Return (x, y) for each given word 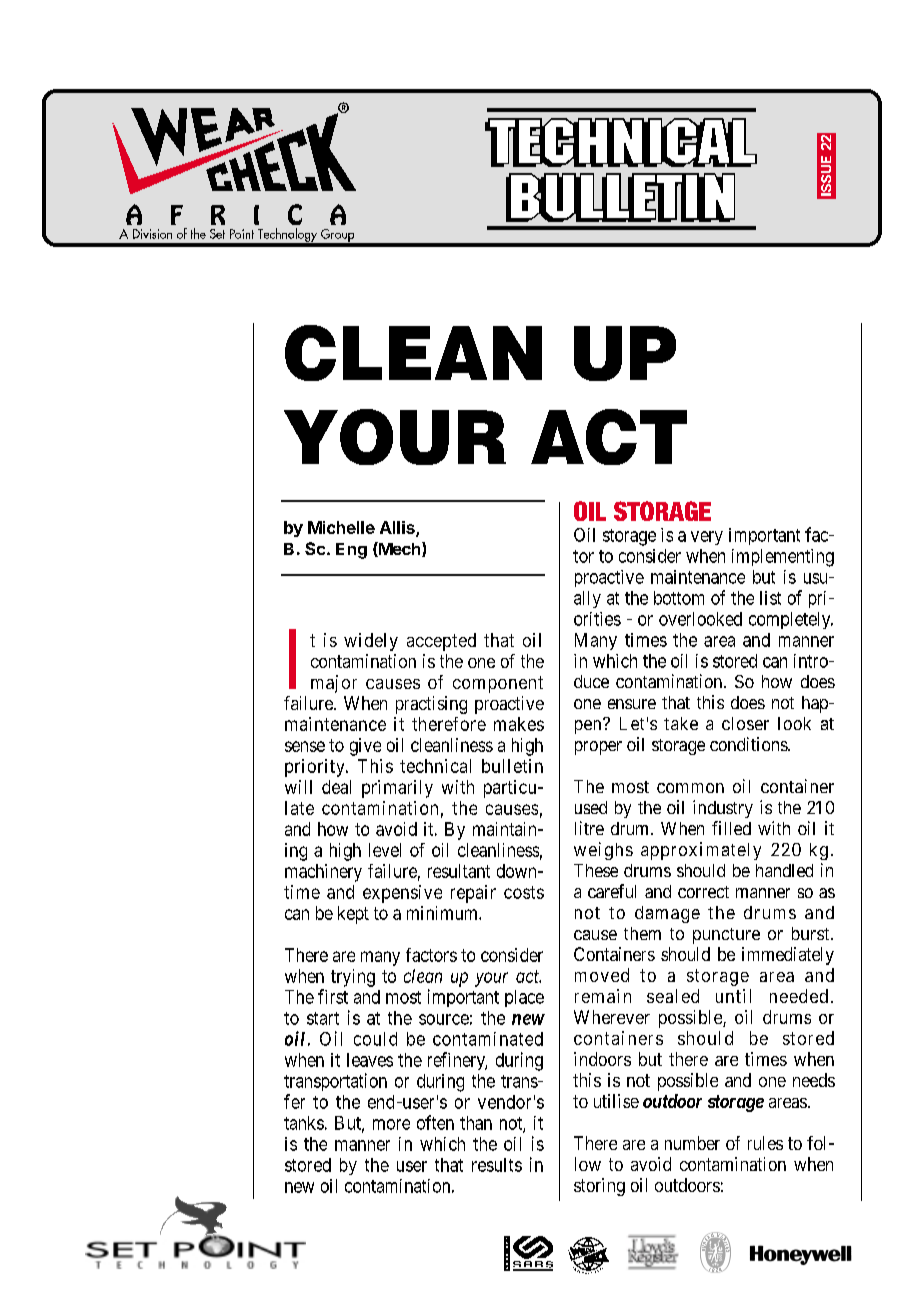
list (770, 598)
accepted (441, 642)
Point (242, 234)
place (524, 998)
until (733, 996)
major (334, 684)
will (298, 787)
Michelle (341, 527)
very (707, 538)
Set (217, 234)
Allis (398, 528)
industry (723, 809)
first (333, 996)
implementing (783, 558)
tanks (304, 1123)
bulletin (512, 766)
